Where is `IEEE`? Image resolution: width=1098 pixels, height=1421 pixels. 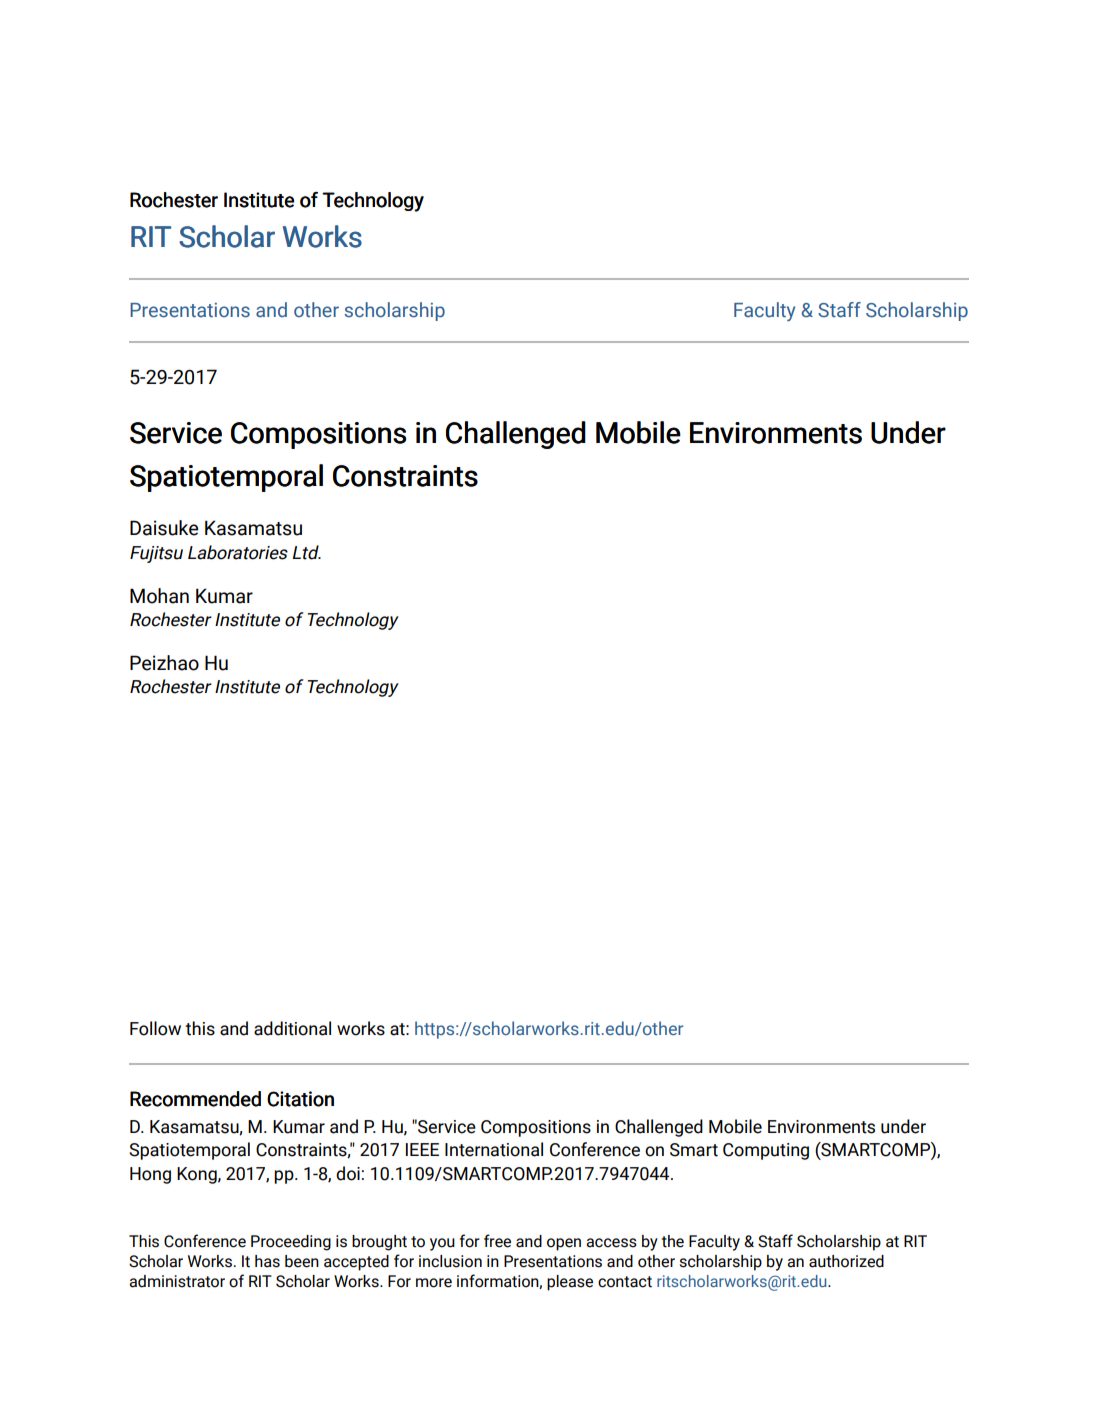 IEEE is located at coordinates (422, 1149).
